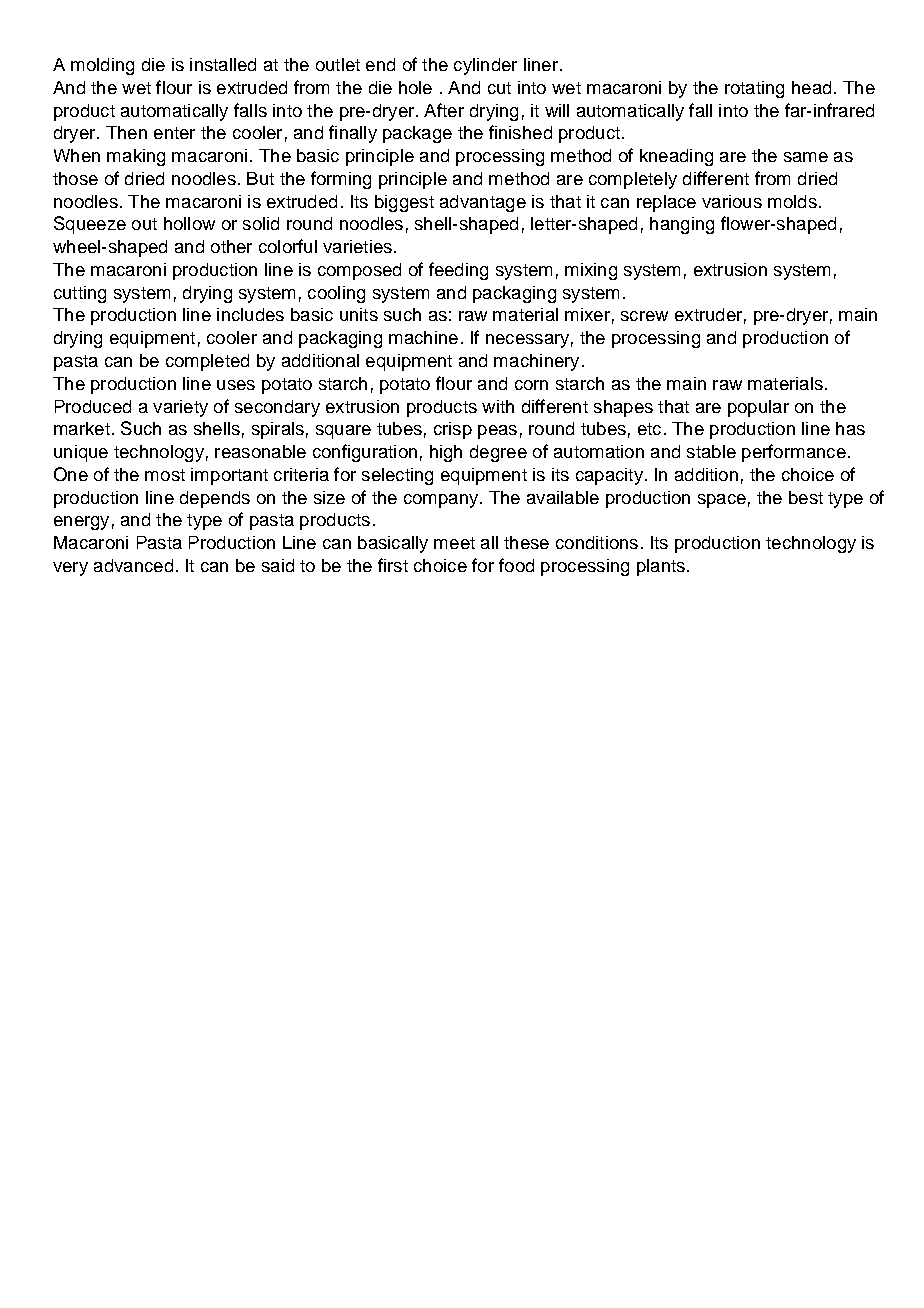 This screenshot has height=1308, width=924. Describe the element at coordinates (454, 543) in the screenshot. I see `meet` at that location.
